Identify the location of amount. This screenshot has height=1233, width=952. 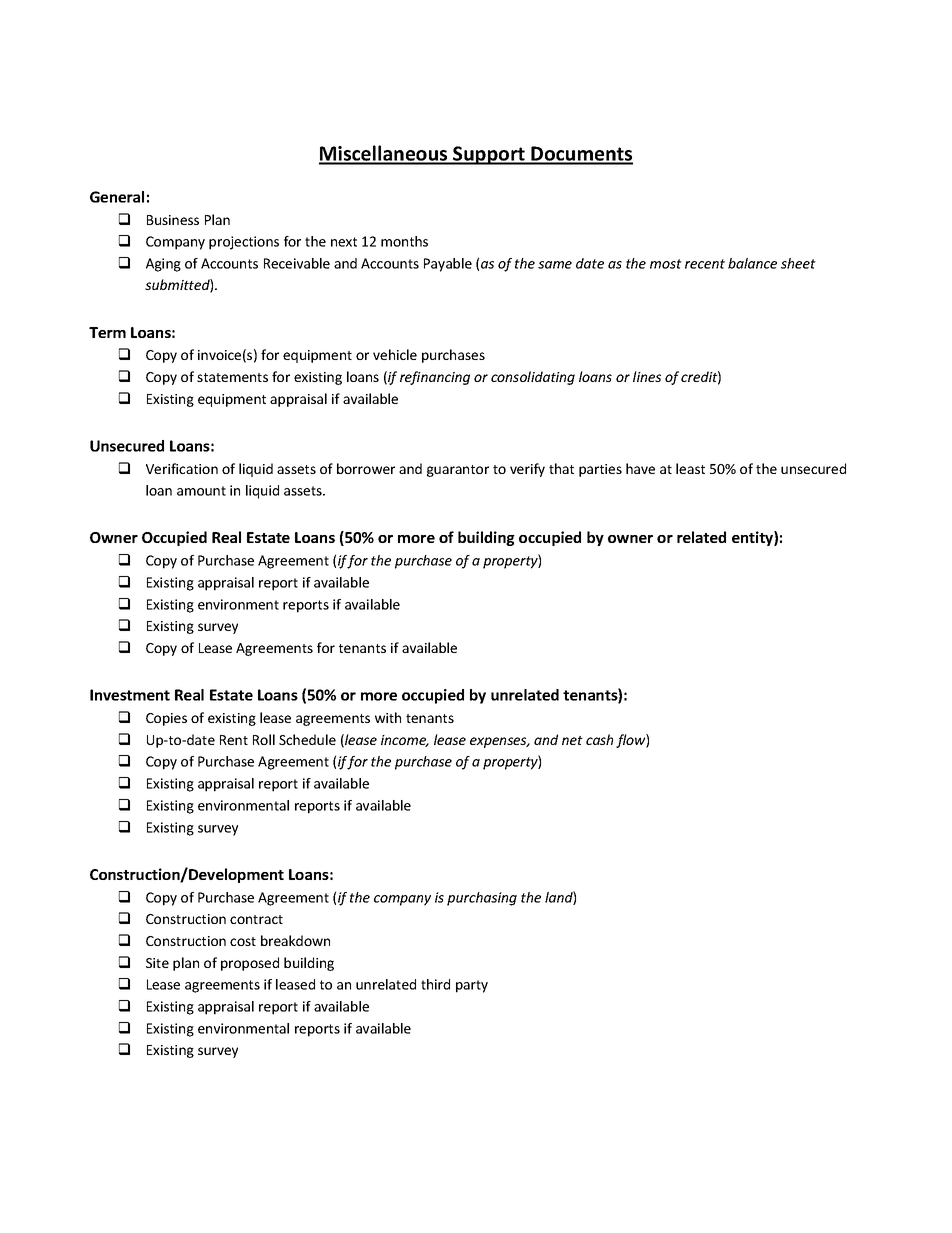
(201, 491).
